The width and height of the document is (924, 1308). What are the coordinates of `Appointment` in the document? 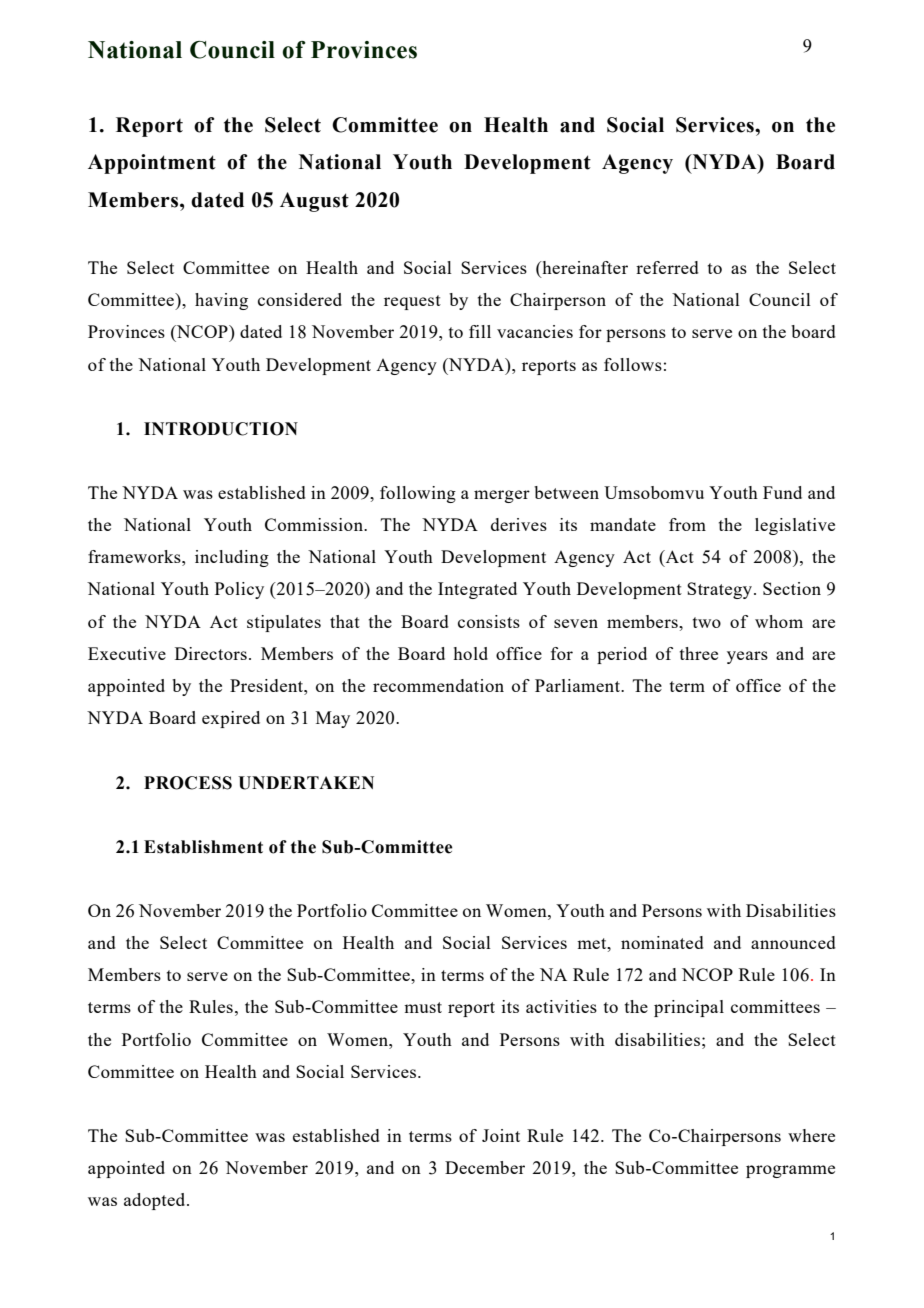 It's located at (152, 164).
